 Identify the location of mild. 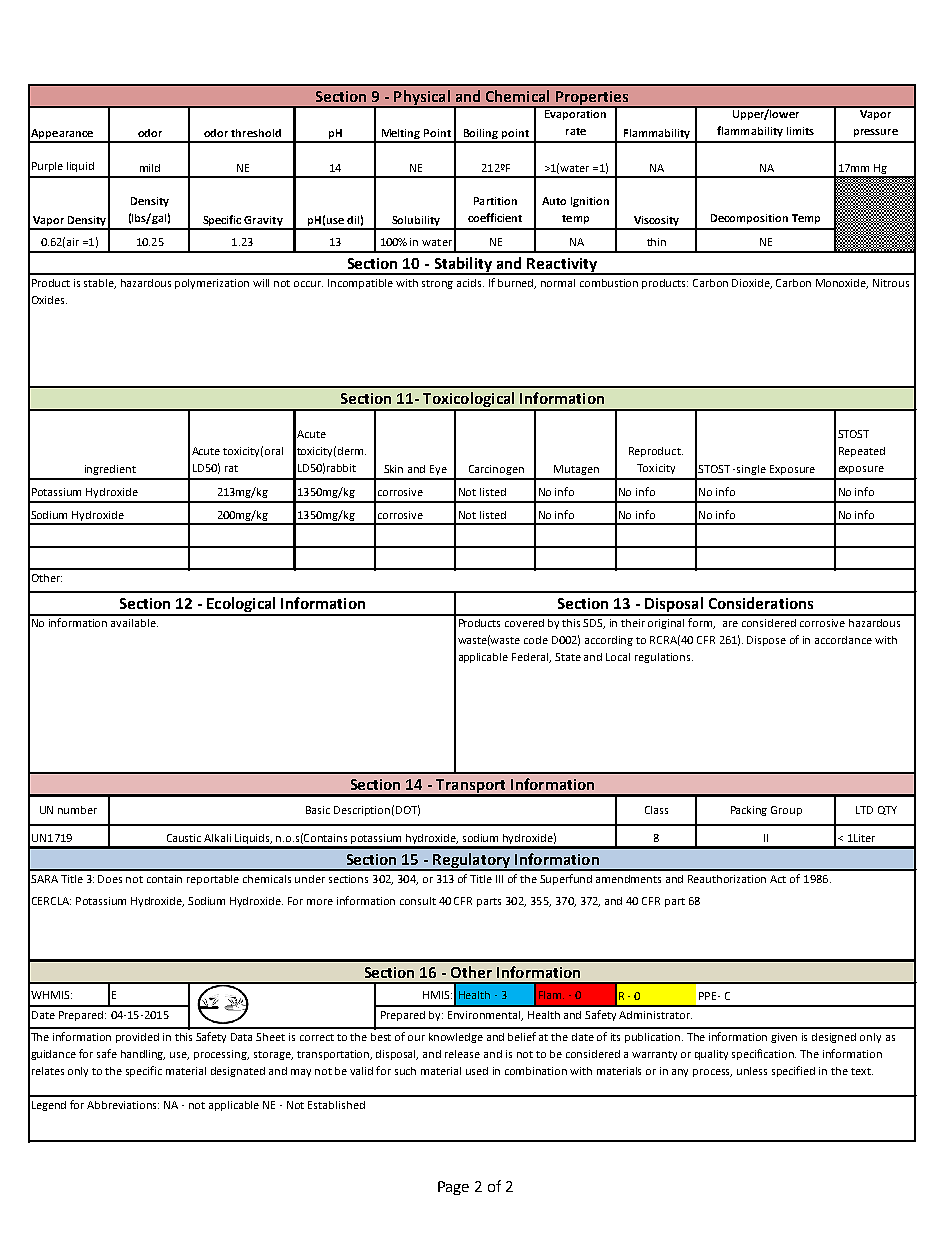
(150, 168).
